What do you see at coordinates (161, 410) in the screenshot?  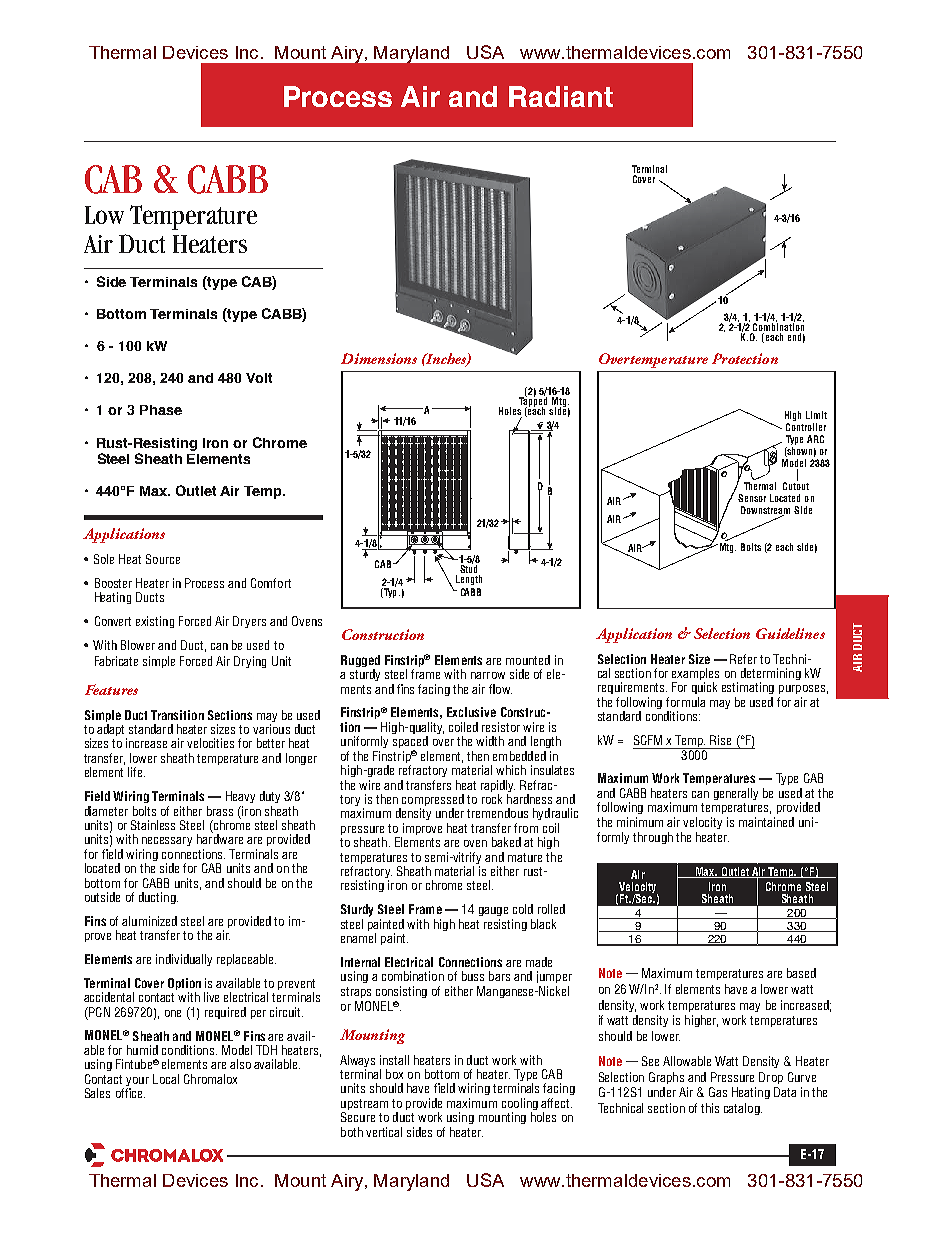 I see `Phase` at bounding box center [161, 410].
